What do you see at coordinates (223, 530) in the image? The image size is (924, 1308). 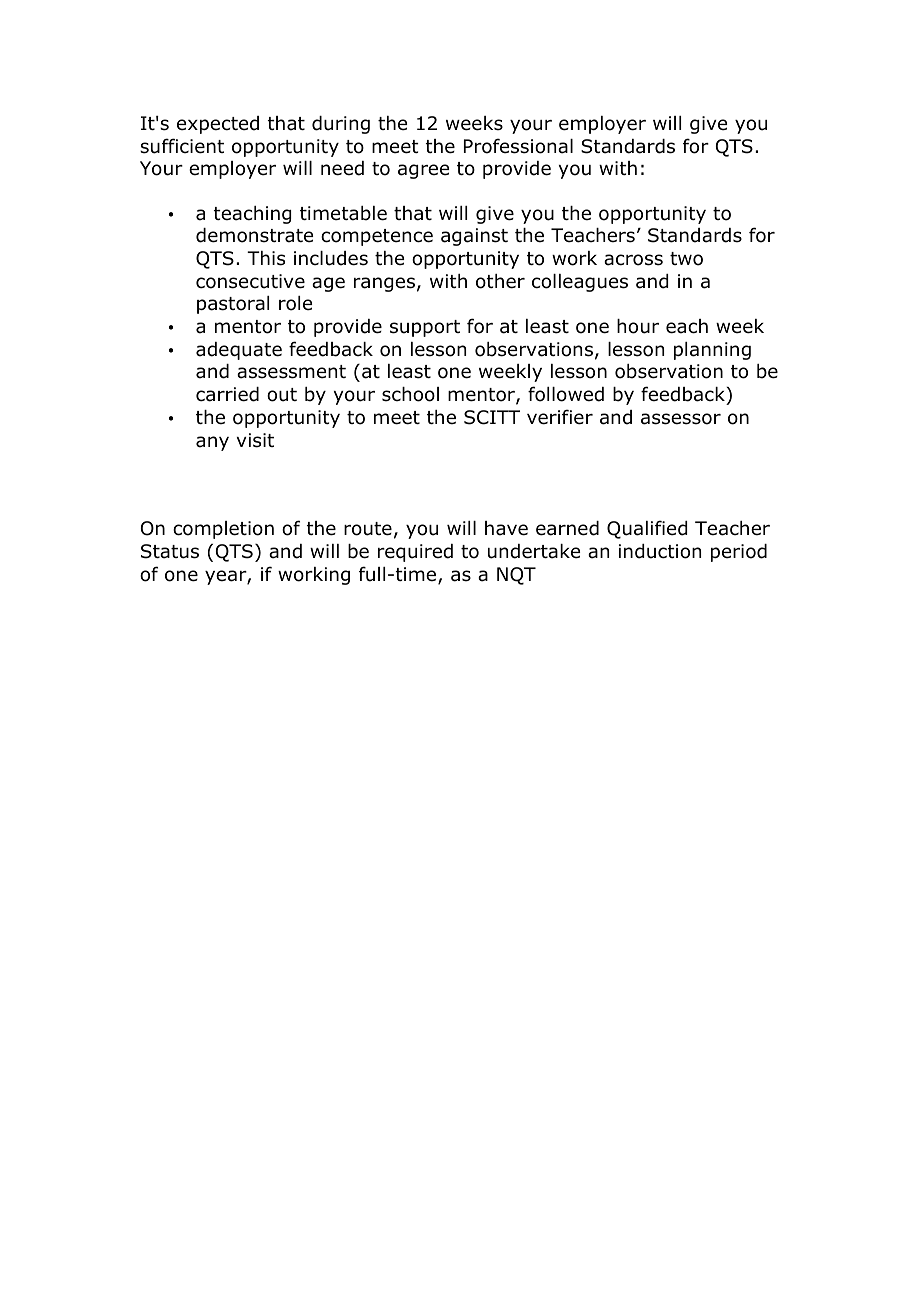 I see `completion` at bounding box center [223, 530].
